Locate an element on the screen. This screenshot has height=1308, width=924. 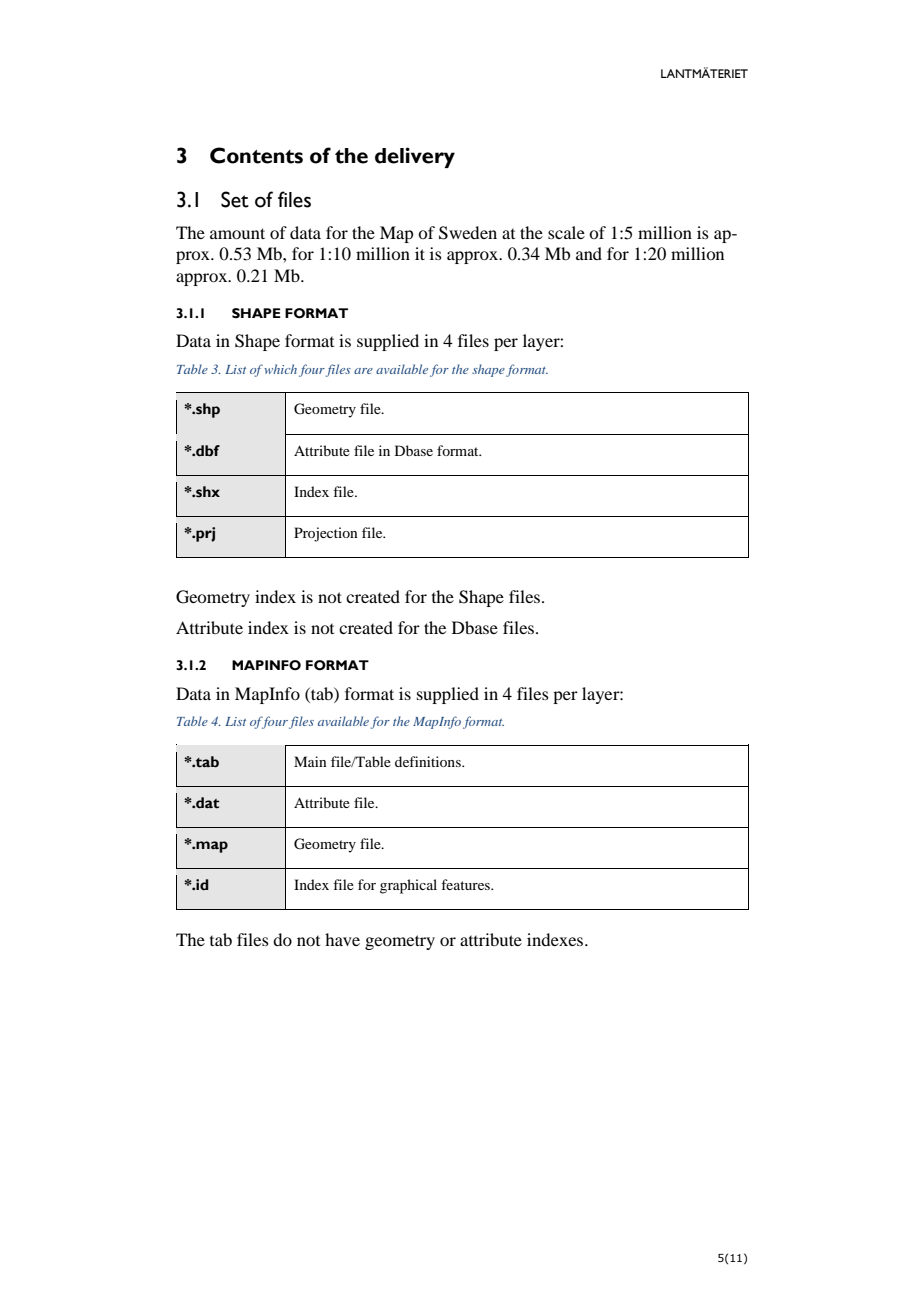
prj is located at coordinates (204, 534).
